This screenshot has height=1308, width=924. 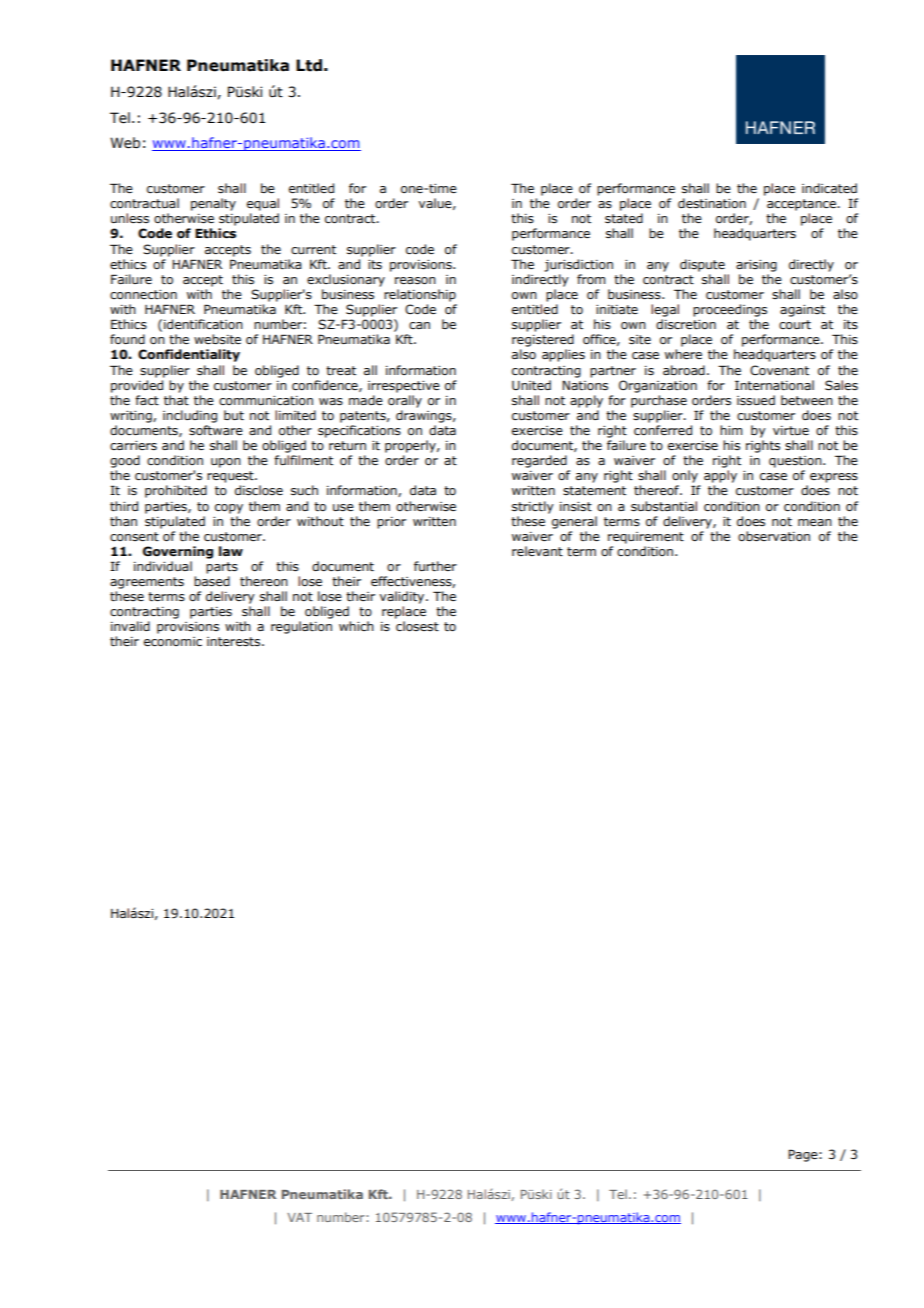 What do you see at coordinates (829, 188) in the screenshot?
I see `indicated` at bounding box center [829, 188].
